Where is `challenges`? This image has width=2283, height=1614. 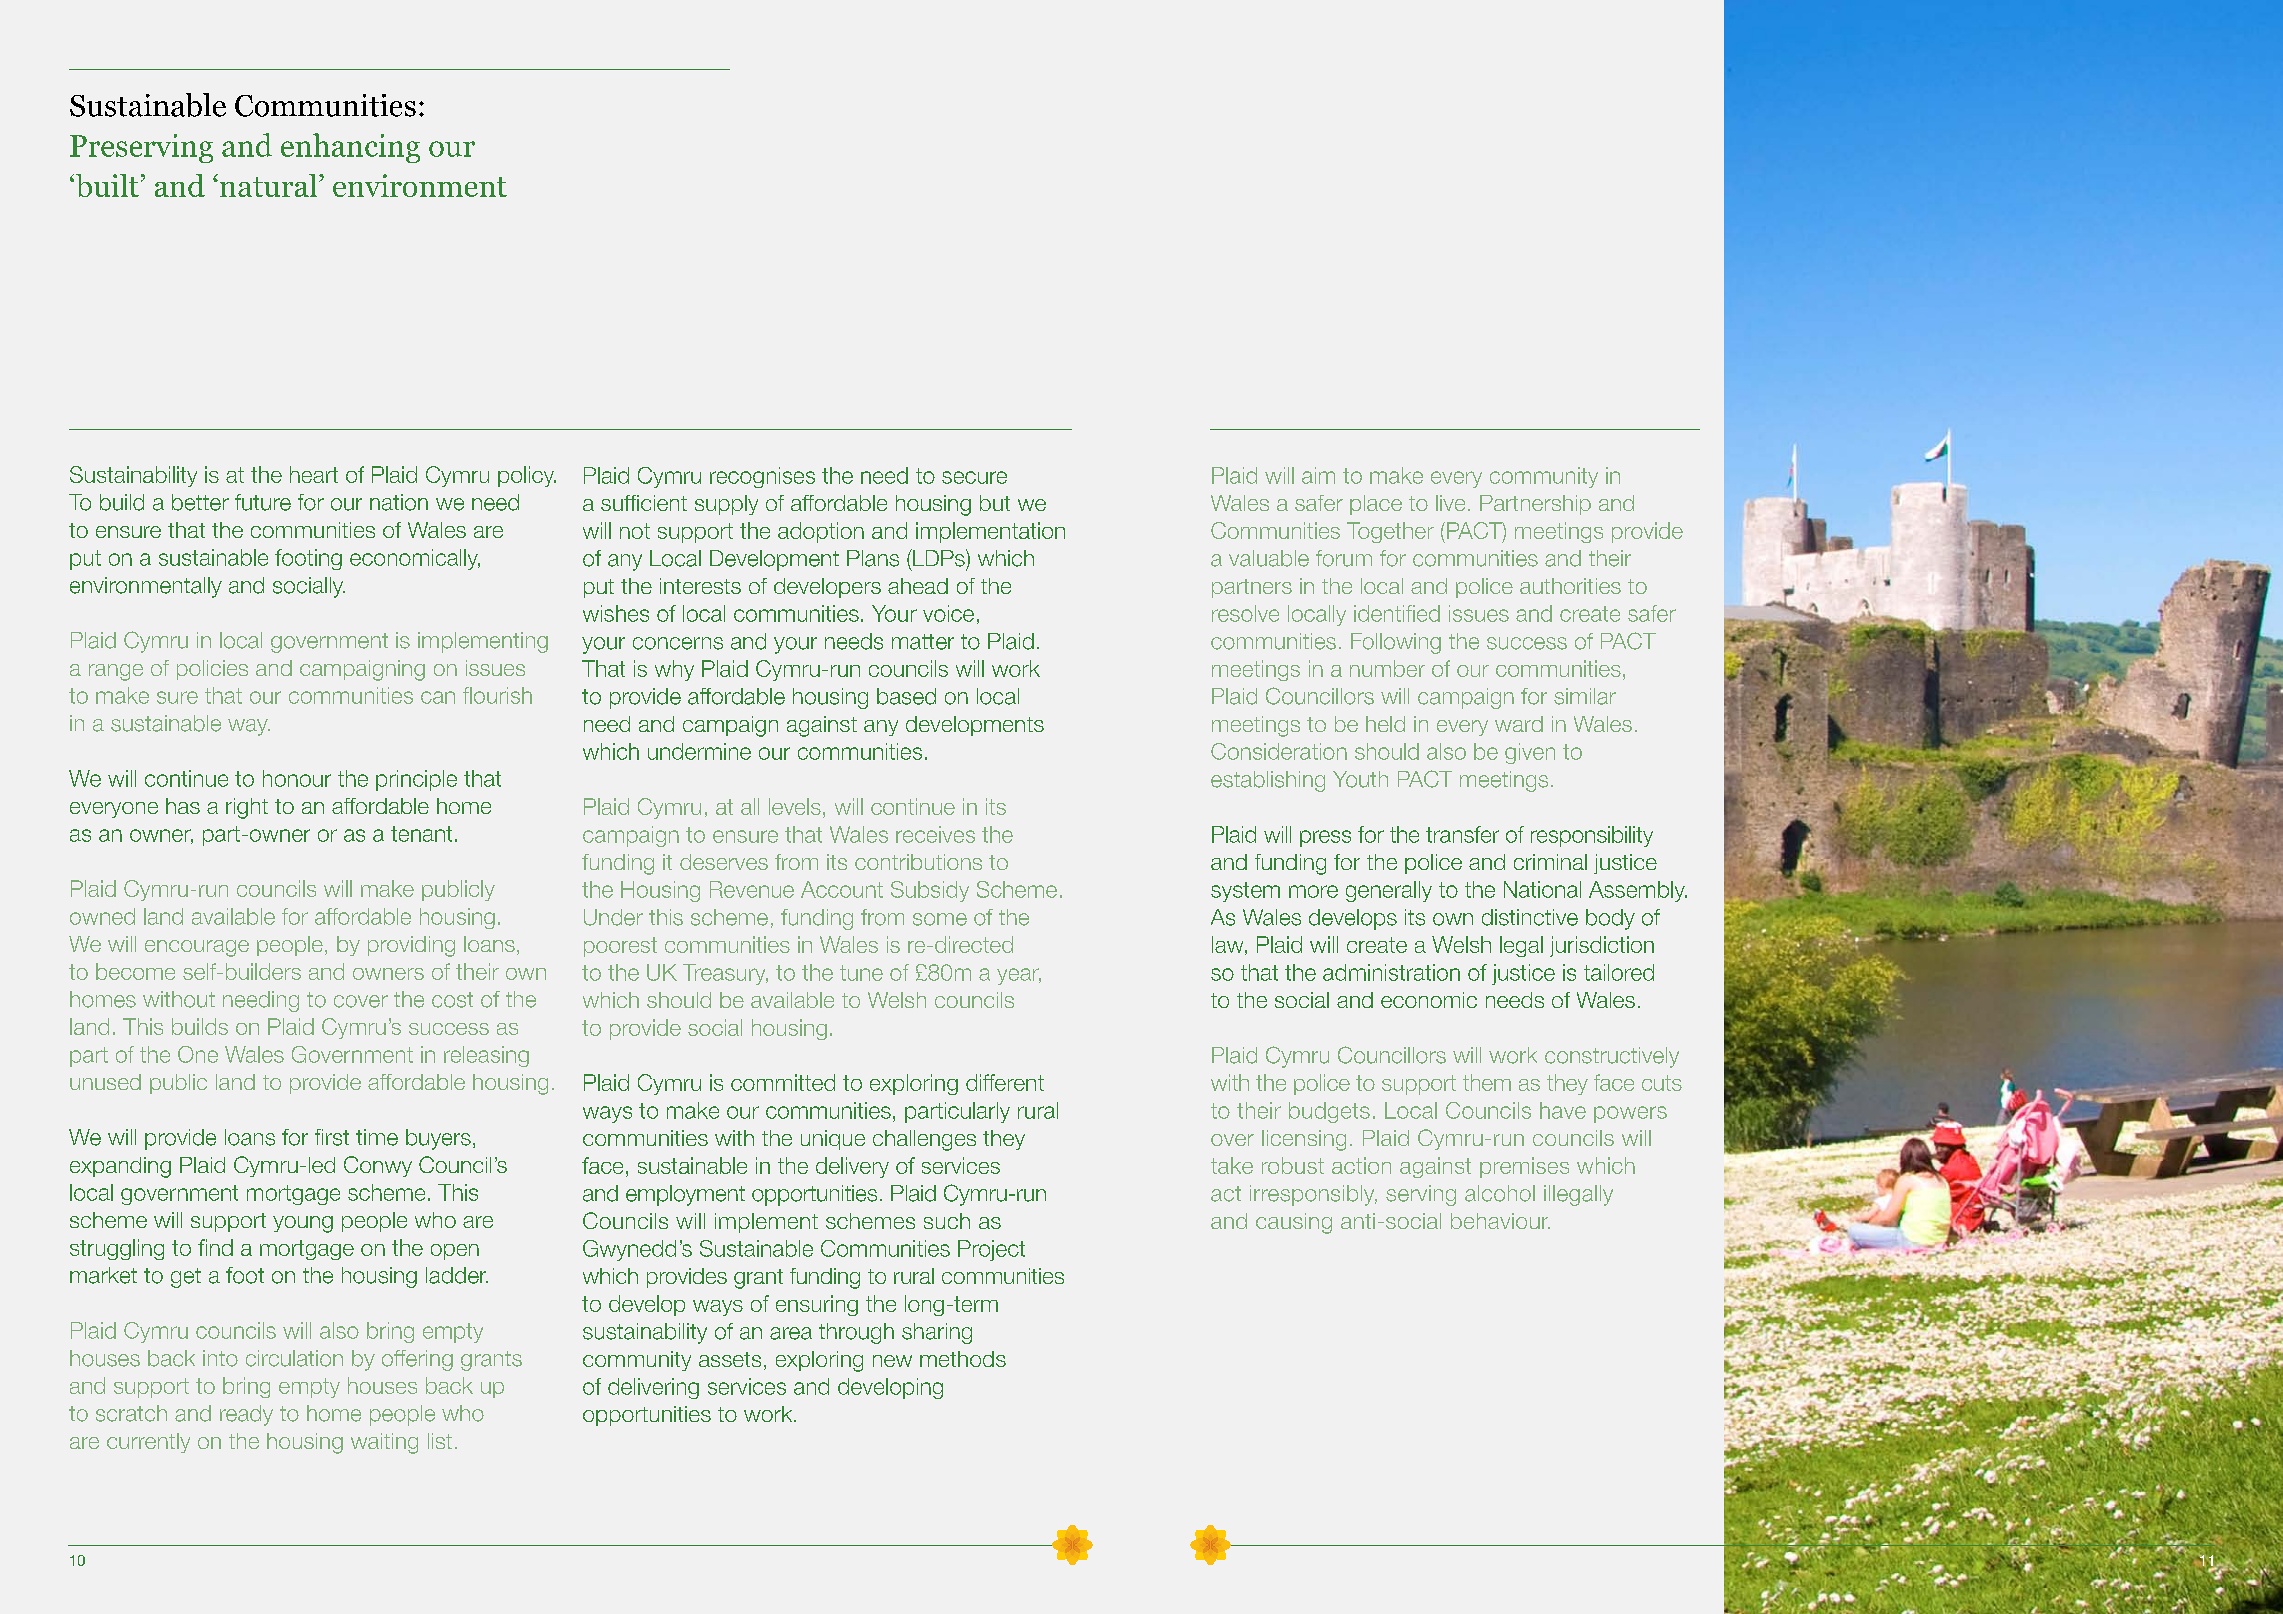 challenges is located at coordinates (924, 1140).
